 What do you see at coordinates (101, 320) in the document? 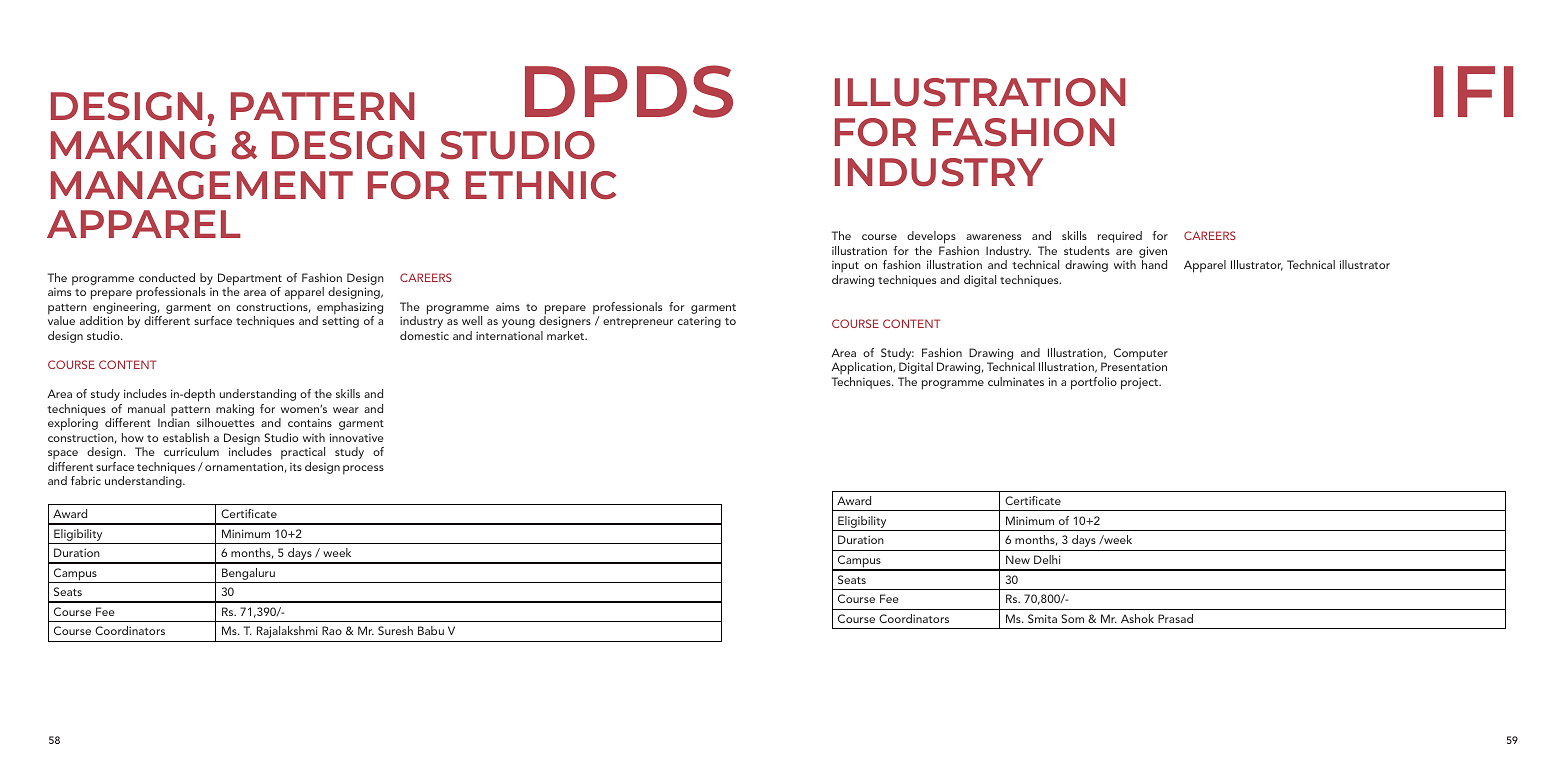
I see `addition` at bounding box center [101, 320].
